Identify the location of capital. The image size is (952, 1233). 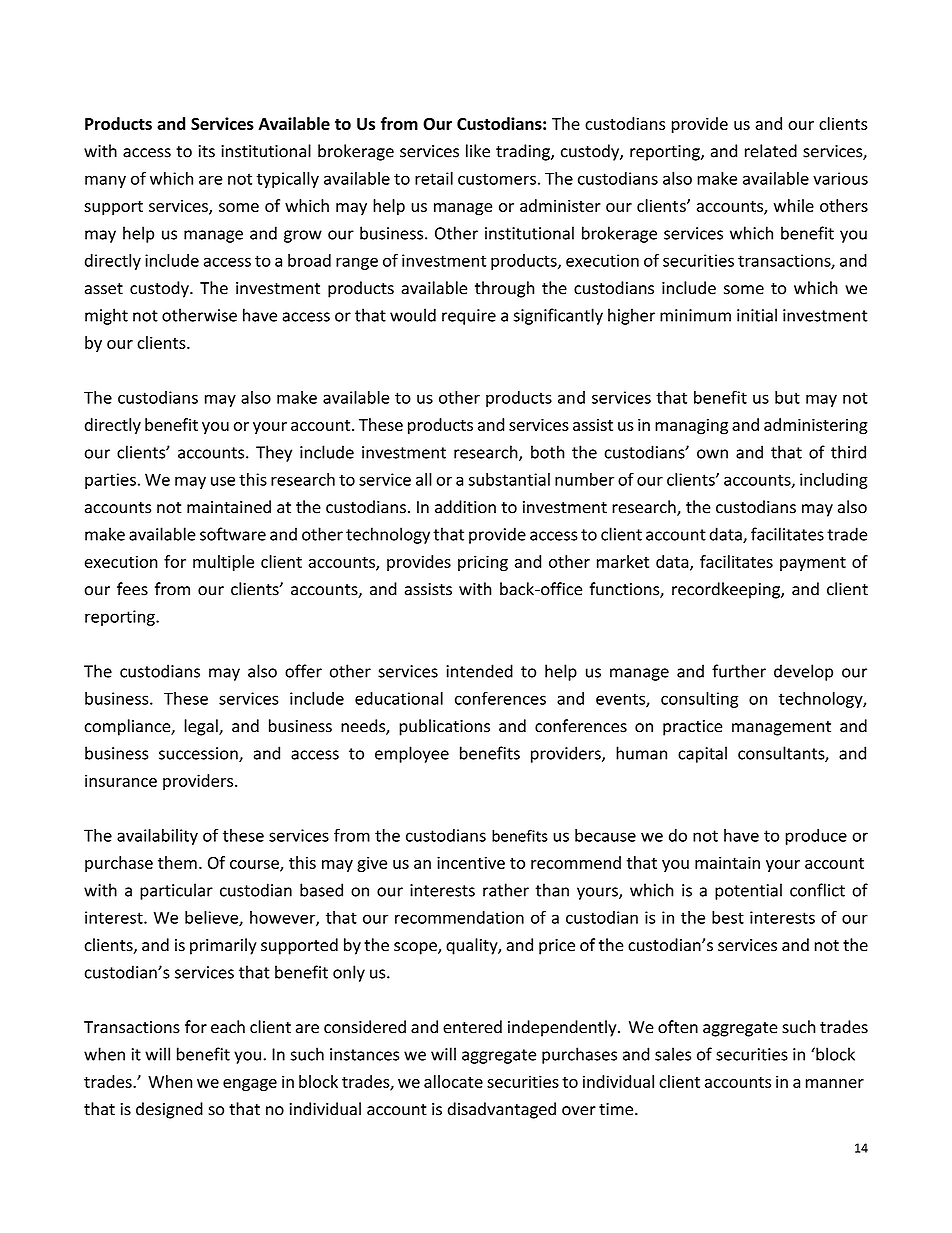
(702, 754).
